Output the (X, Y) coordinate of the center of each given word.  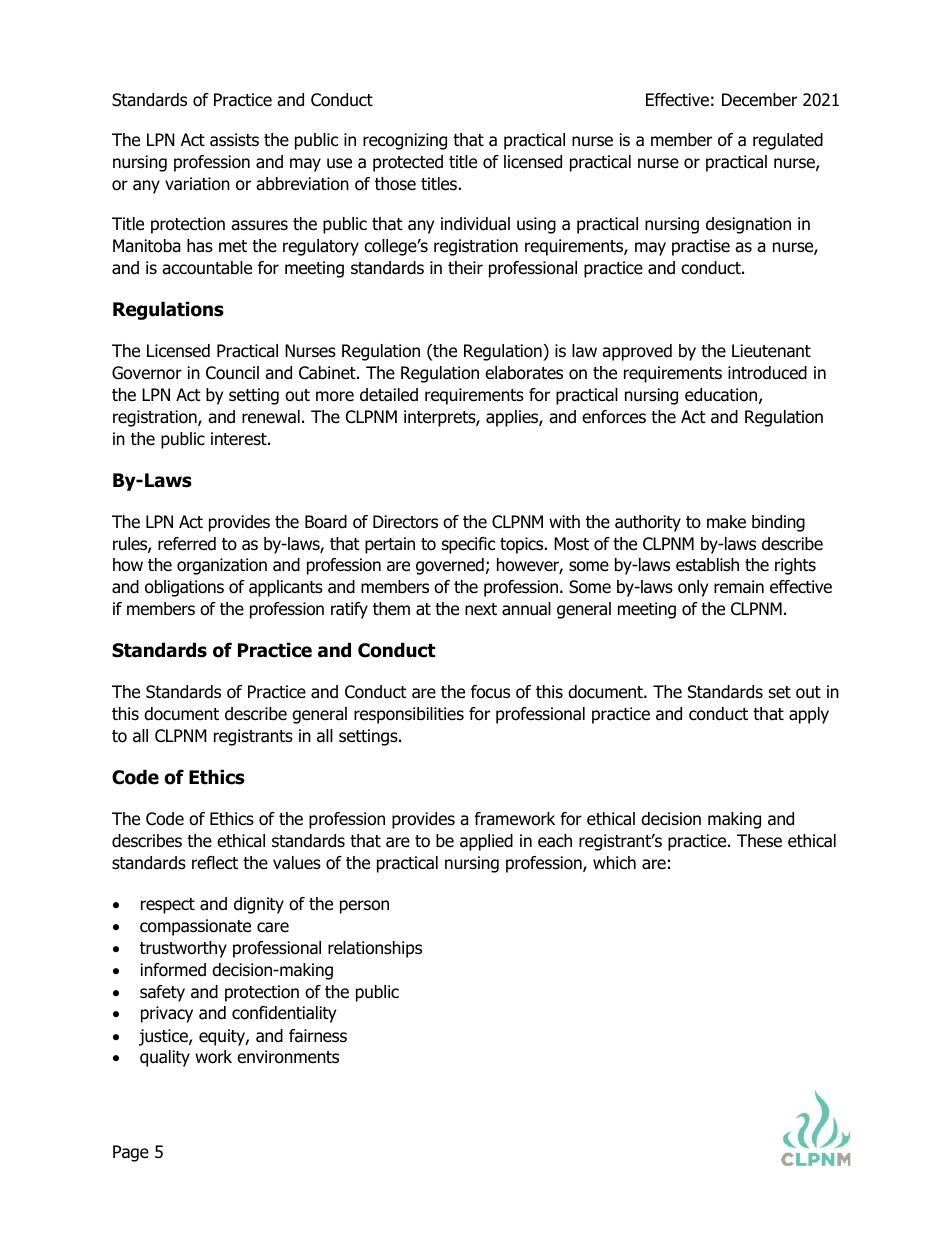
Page (131, 1153)
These (759, 841)
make (726, 522)
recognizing (405, 141)
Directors (405, 522)
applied (486, 842)
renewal (271, 417)
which (614, 862)
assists (234, 140)
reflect (215, 863)
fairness (318, 1036)
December (759, 100)
